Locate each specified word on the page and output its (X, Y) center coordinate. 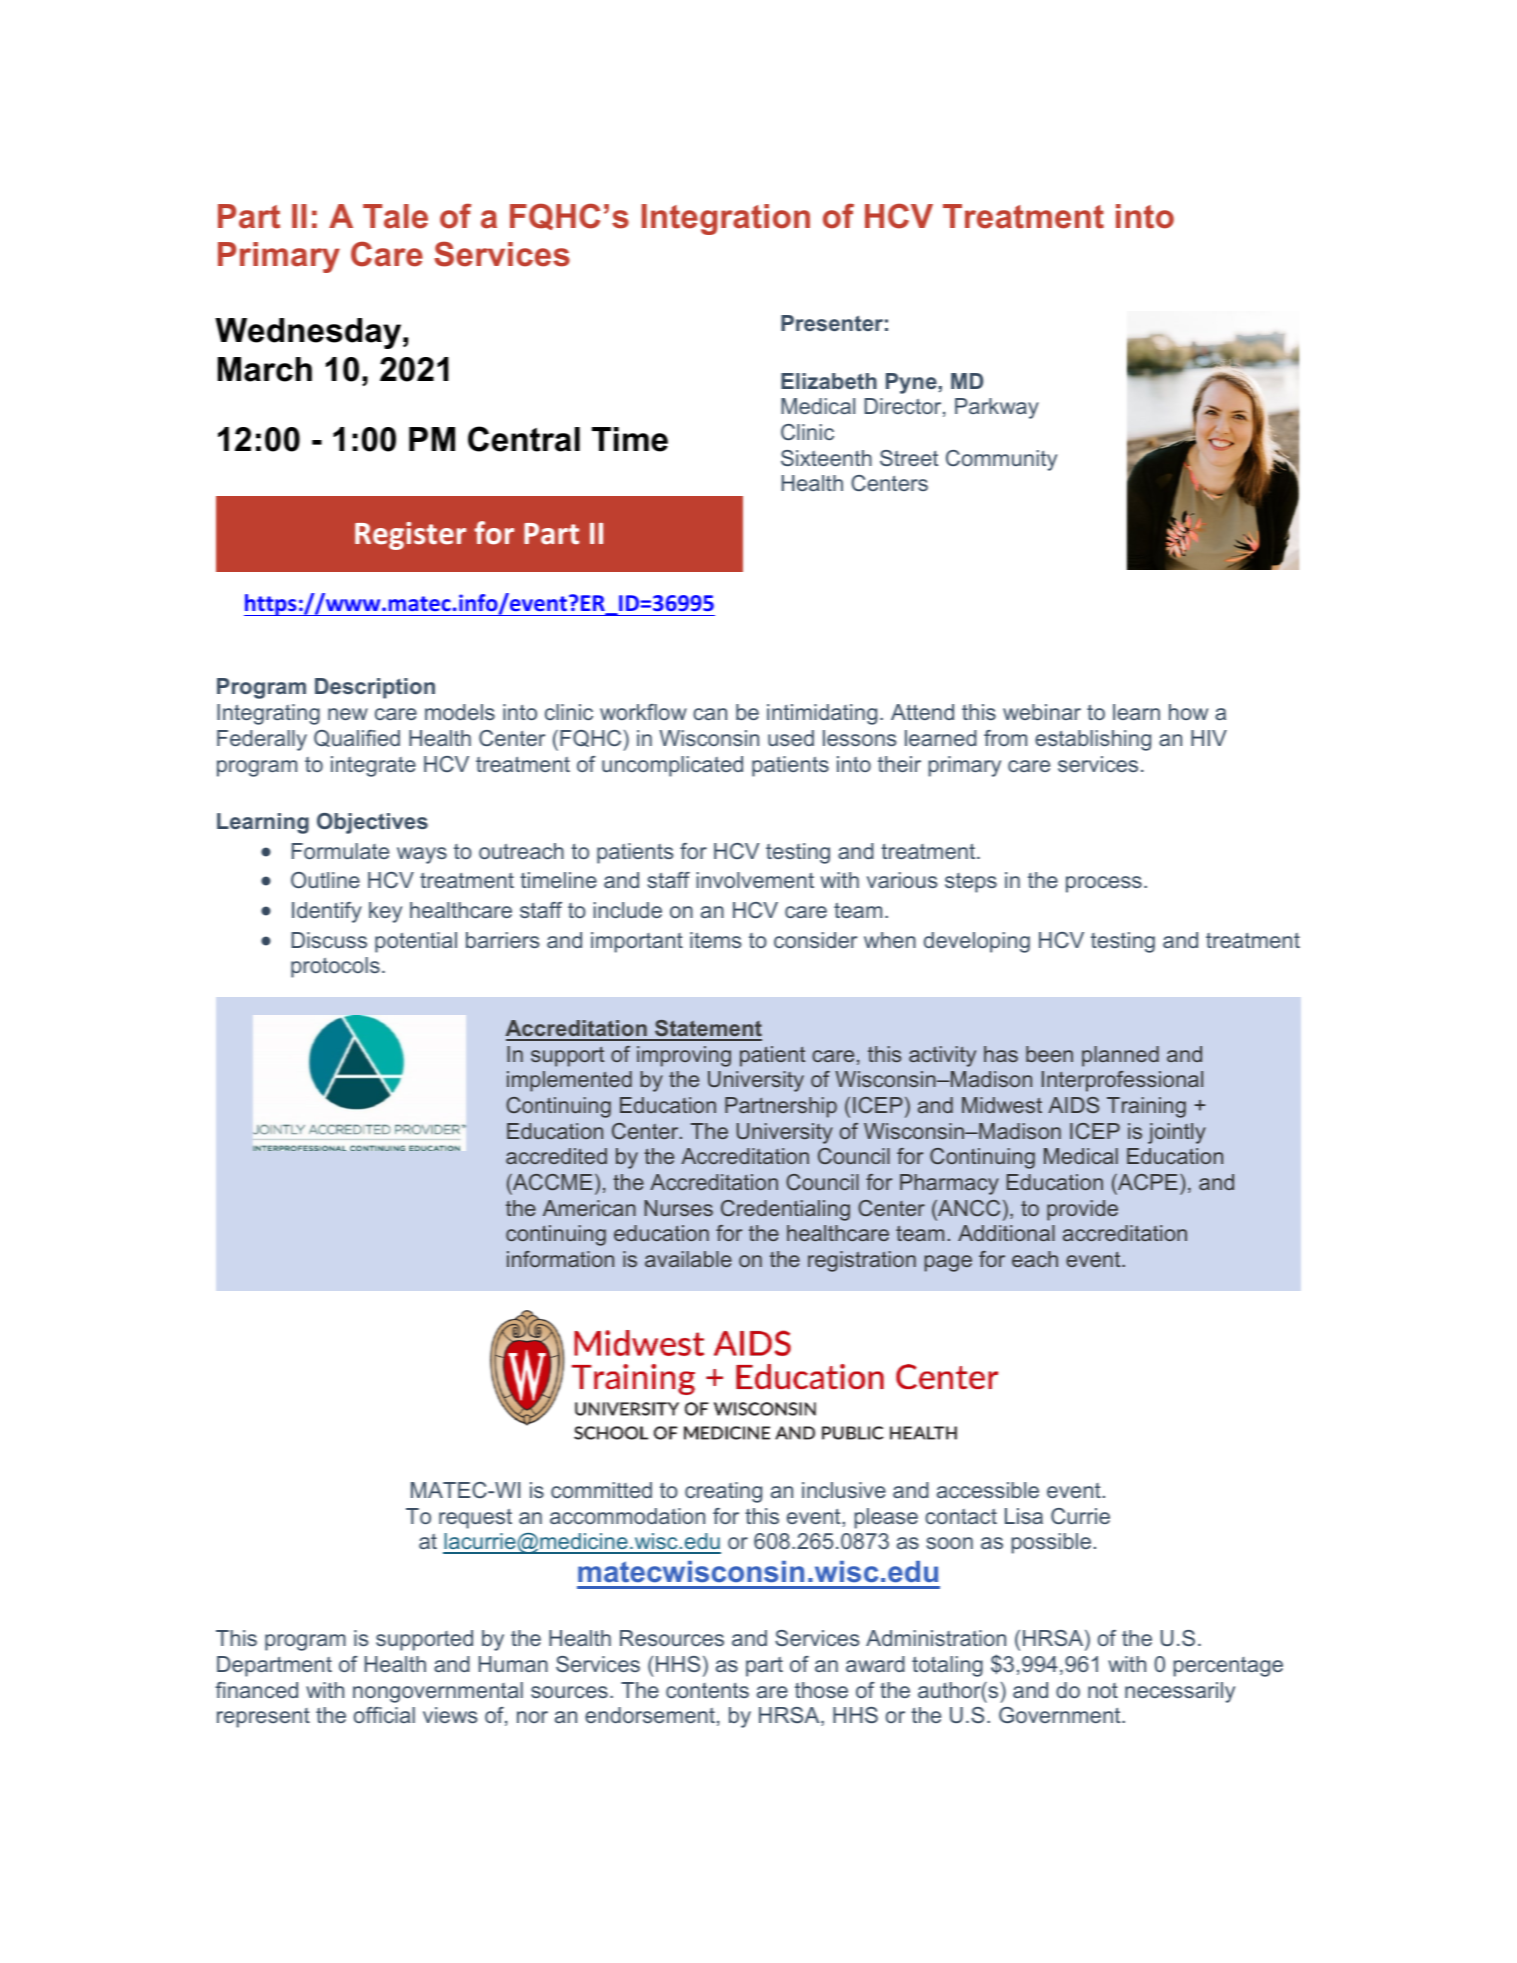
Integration (726, 219)
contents (707, 1690)
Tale (395, 216)
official (384, 1715)
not (1103, 1690)
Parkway (997, 408)
